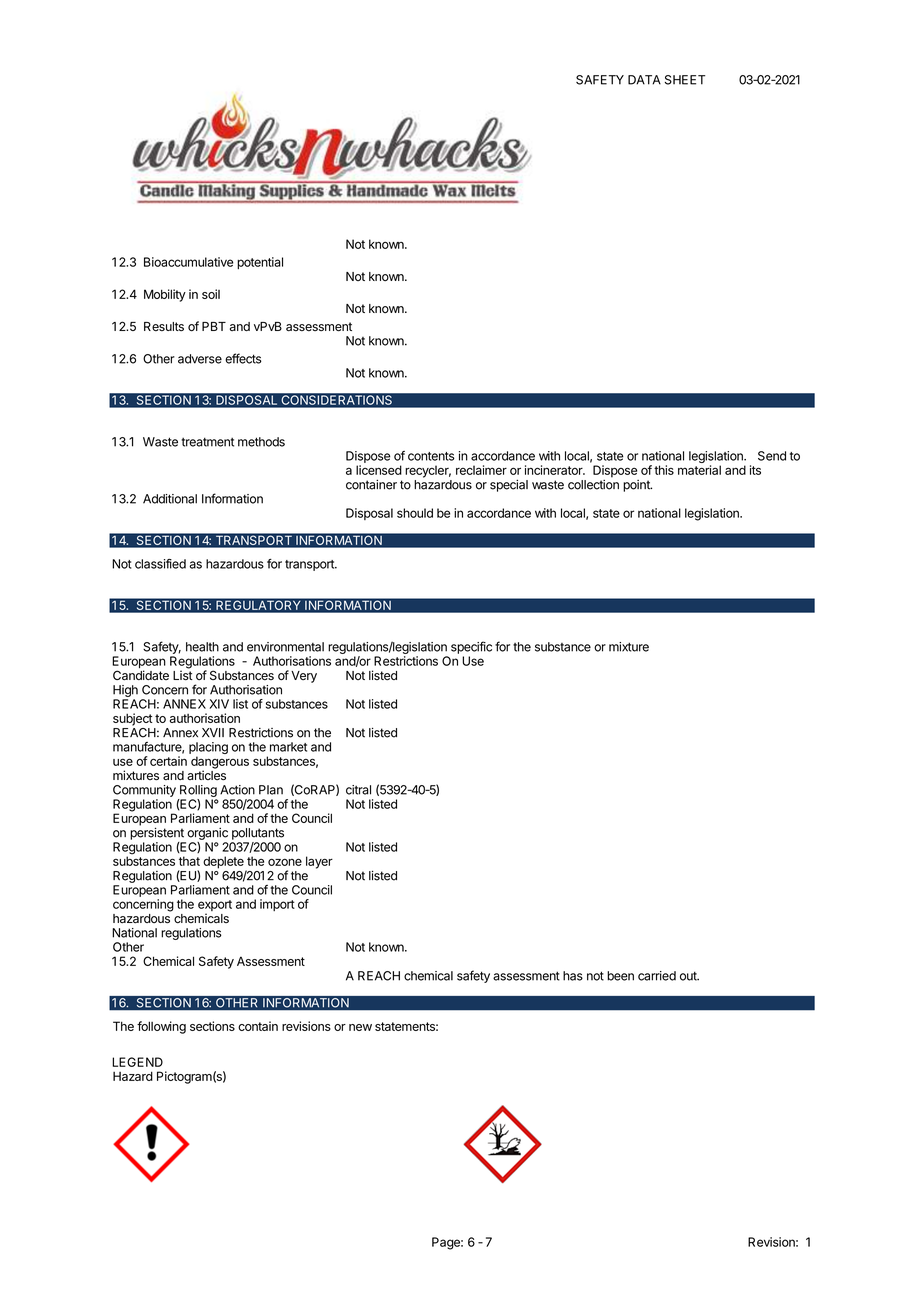 Image resolution: width=924 pixels, height=1308 pixels. What do you see at coordinates (188, 262) in the page?
I see `Bioaccumulative` at bounding box center [188, 262].
